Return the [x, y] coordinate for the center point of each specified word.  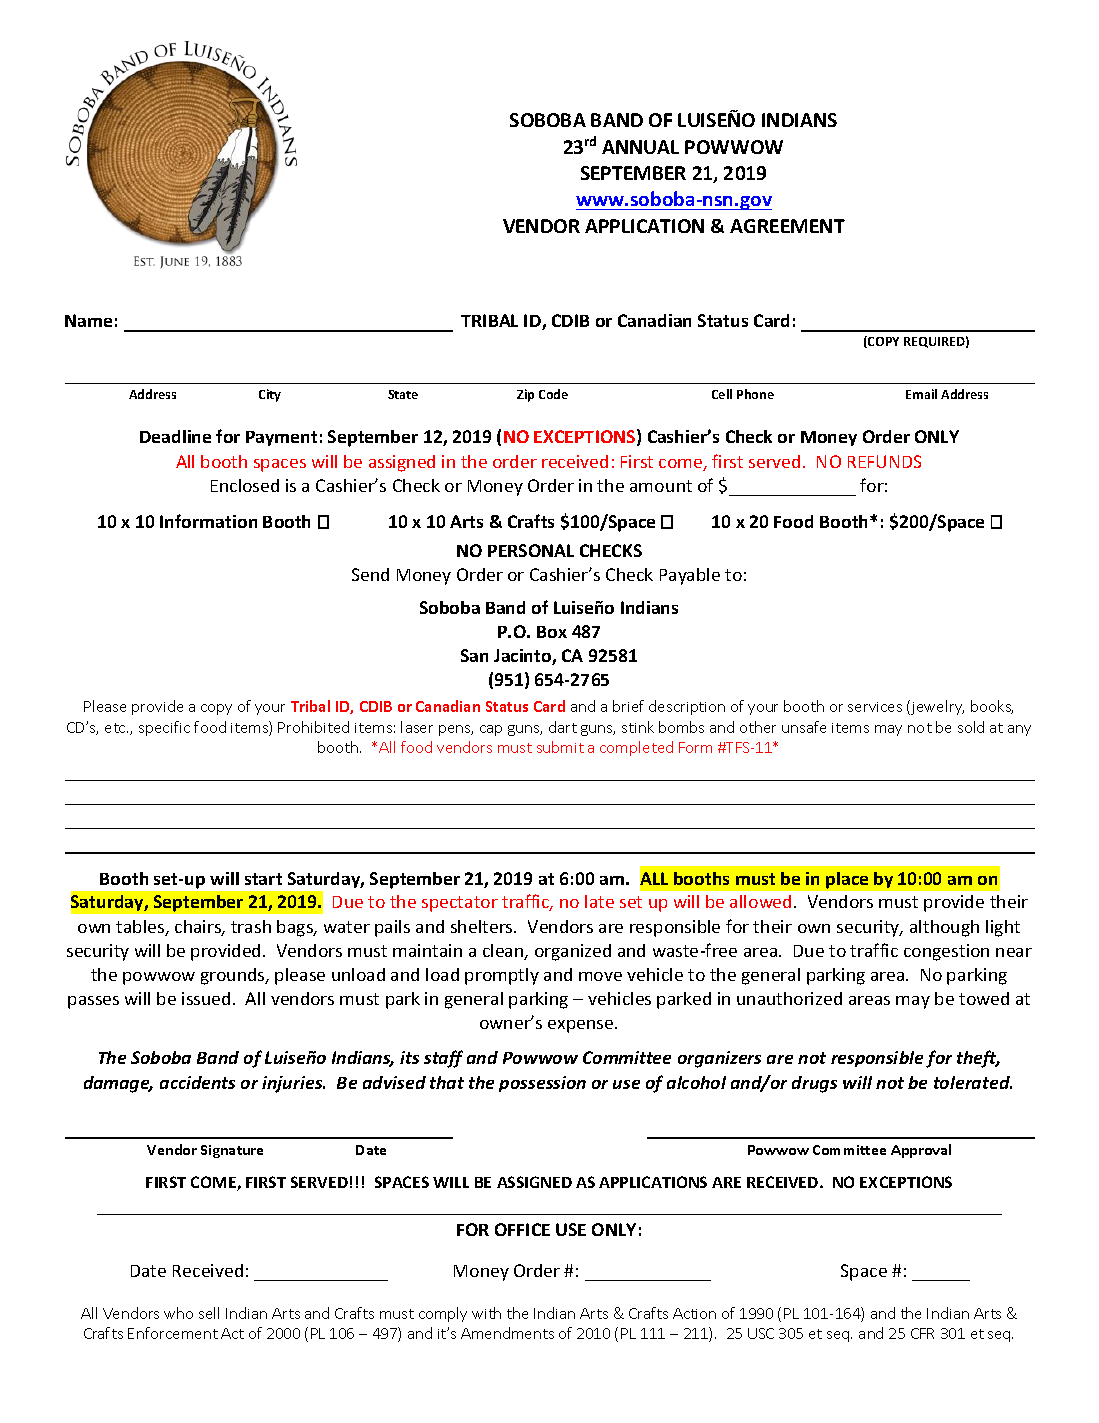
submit [560, 747]
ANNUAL [640, 147]
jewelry [936, 707]
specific [164, 728]
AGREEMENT [787, 226]
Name [88, 320]
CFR [922, 1333]
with [486, 1313]
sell [209, 1313]
